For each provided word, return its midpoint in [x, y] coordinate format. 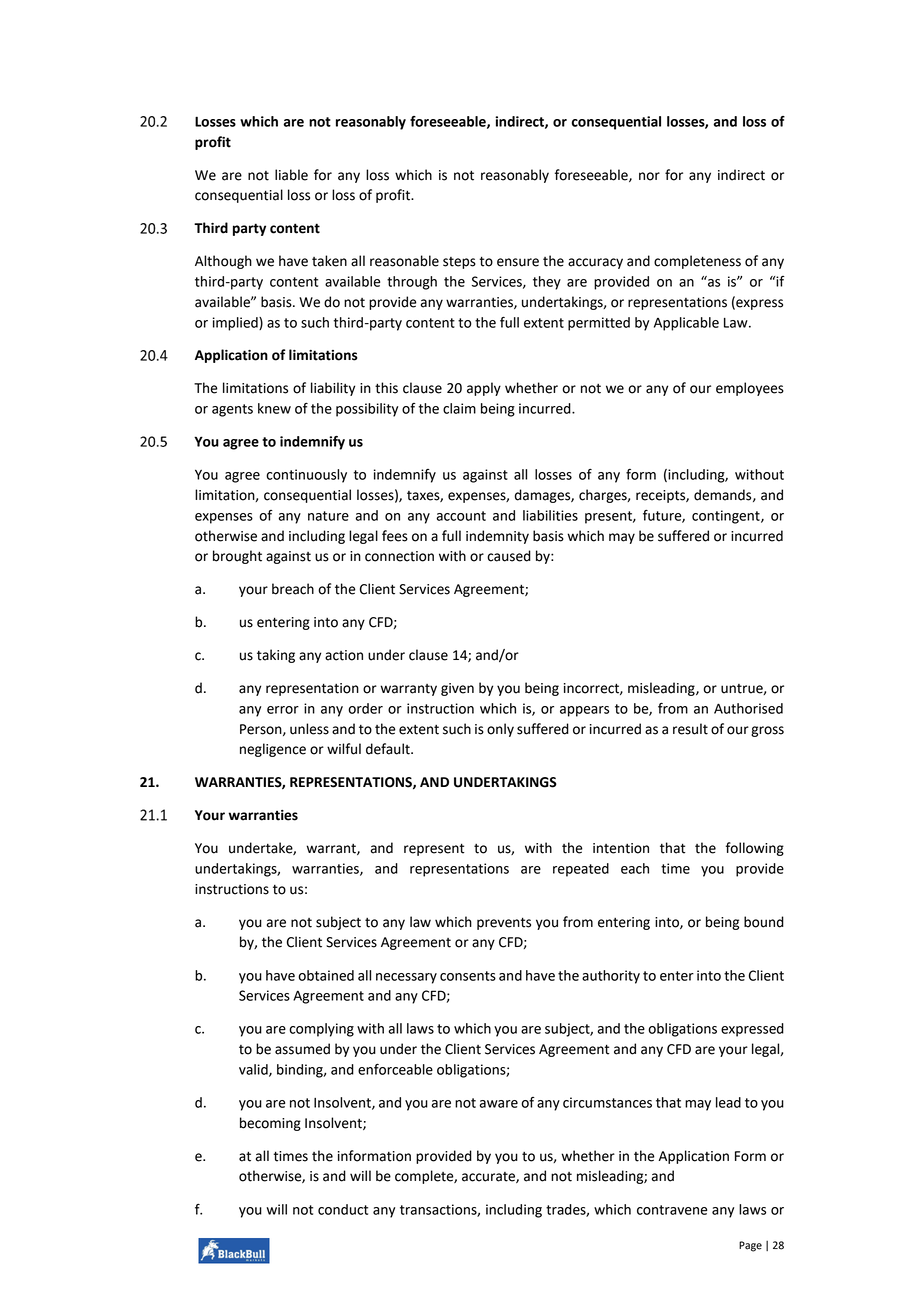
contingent [727, 517]
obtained [326, 975]
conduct [343, 1209]
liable [291, 175]
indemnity [497, 537]
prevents [504, 923]
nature [328, 516]
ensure [518, 262]
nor [649, 176]
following [755, 849]
